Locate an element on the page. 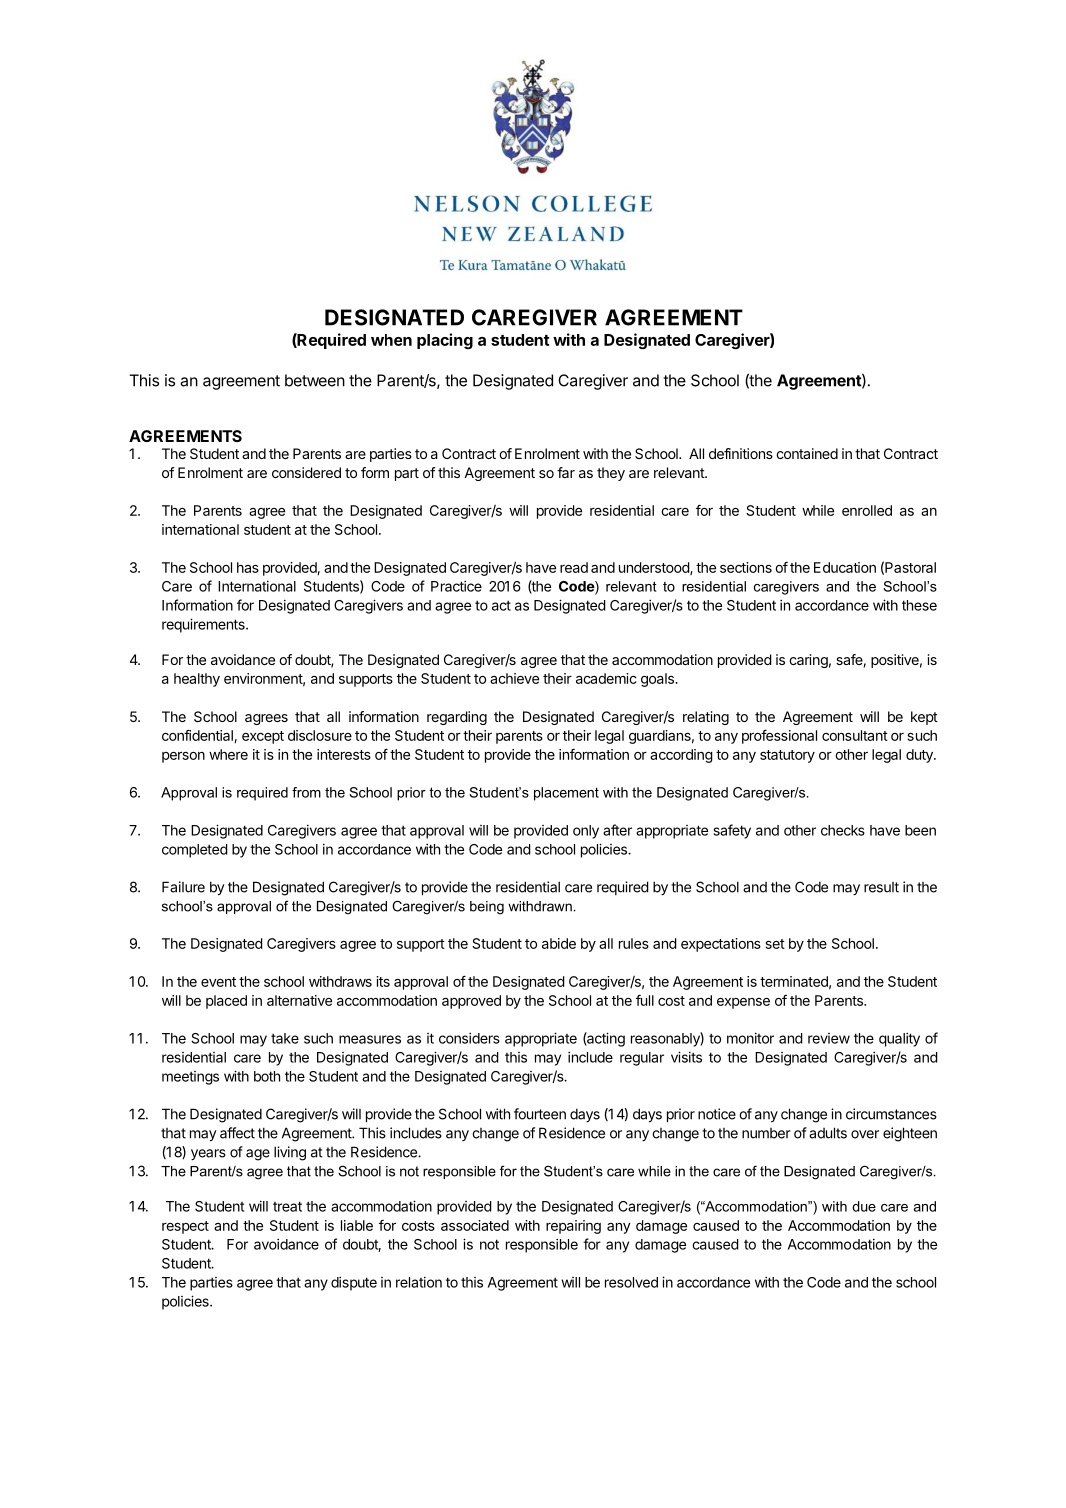 The image size is (1066, 1508). between is located at coordinates (315, 380).
